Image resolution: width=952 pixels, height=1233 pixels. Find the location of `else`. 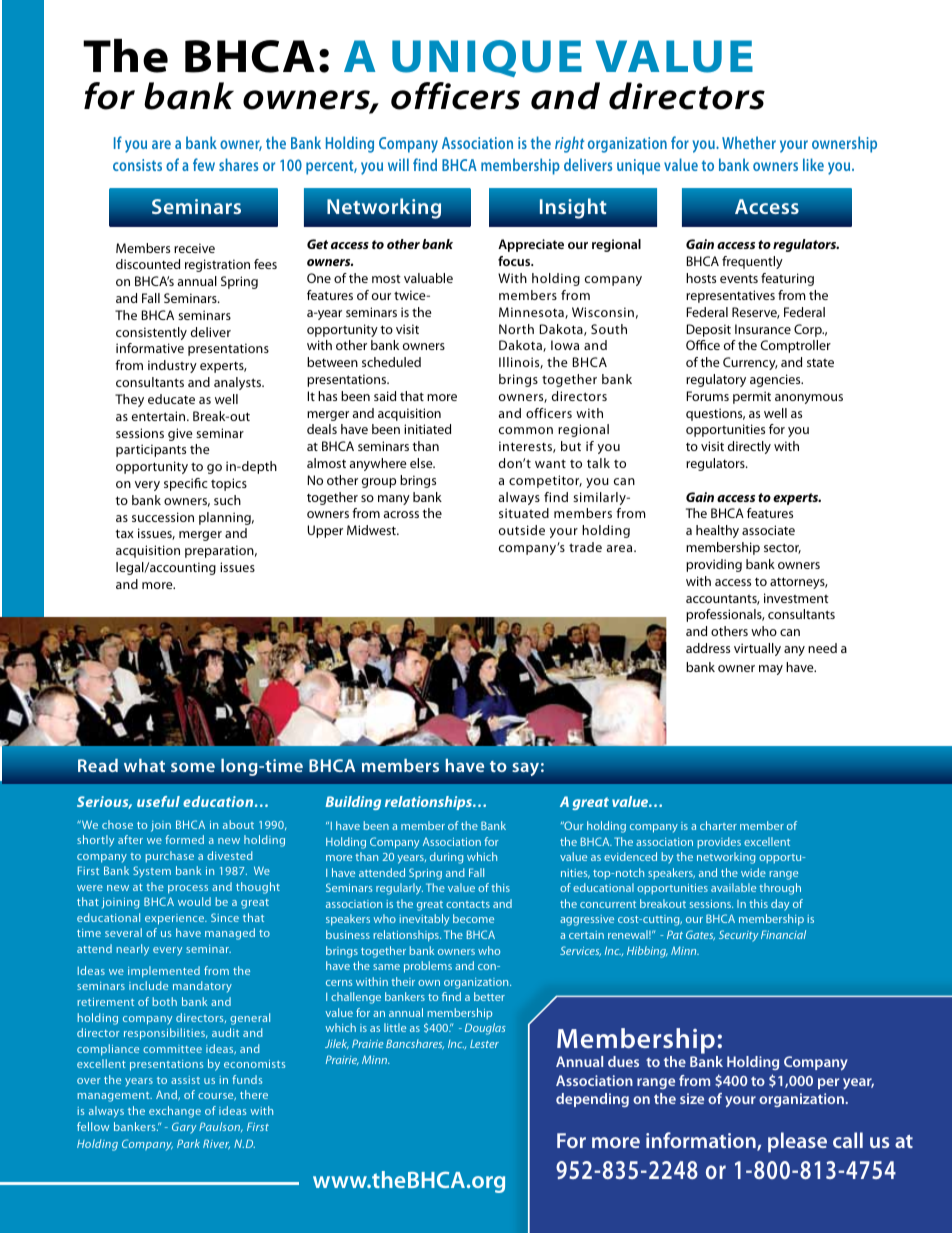

else is located at coordinates (422, 463).
